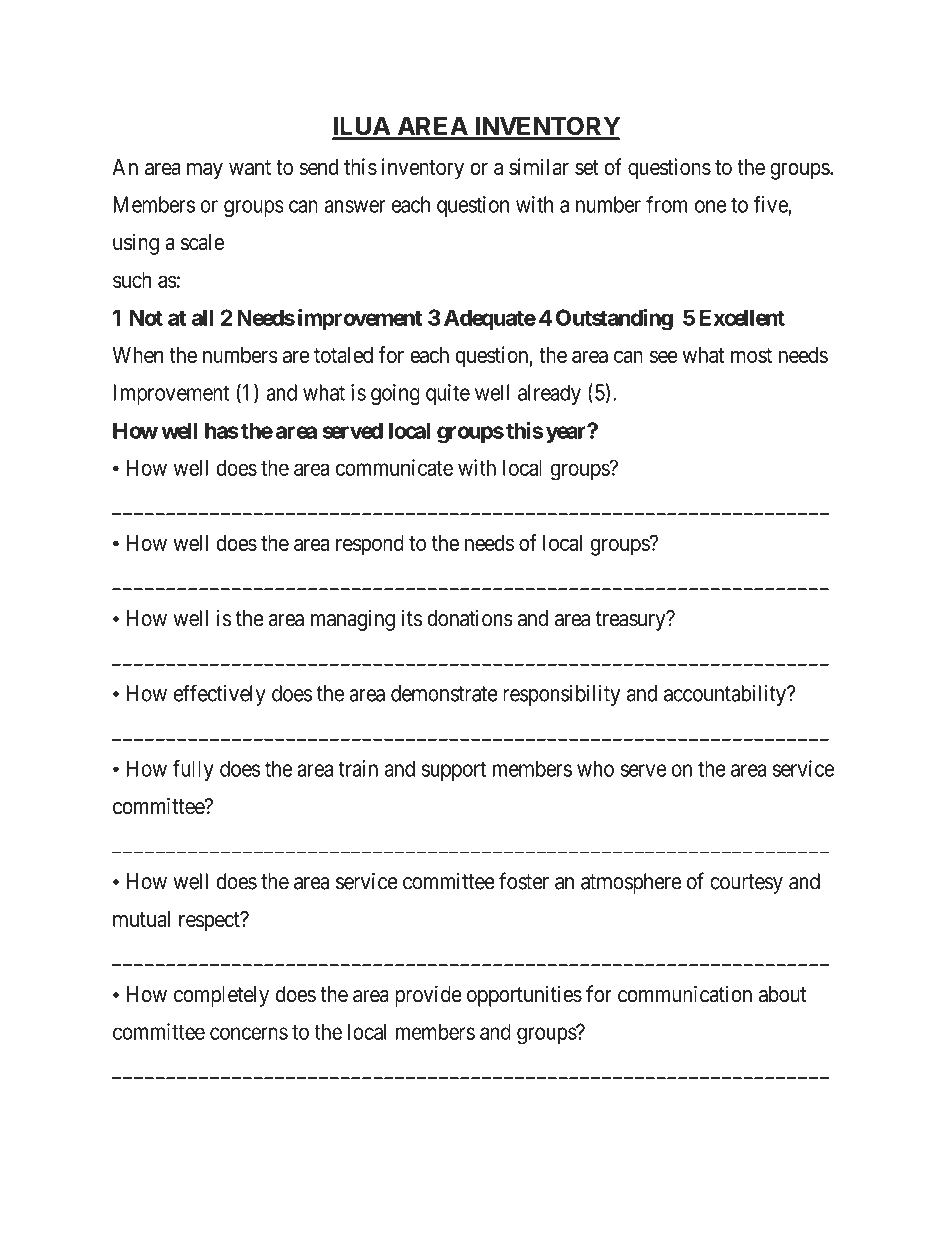 The height and width of the document is (1233, 952). Describe the element at coordinates (205, 171) in the document. I see `may` at that location.
